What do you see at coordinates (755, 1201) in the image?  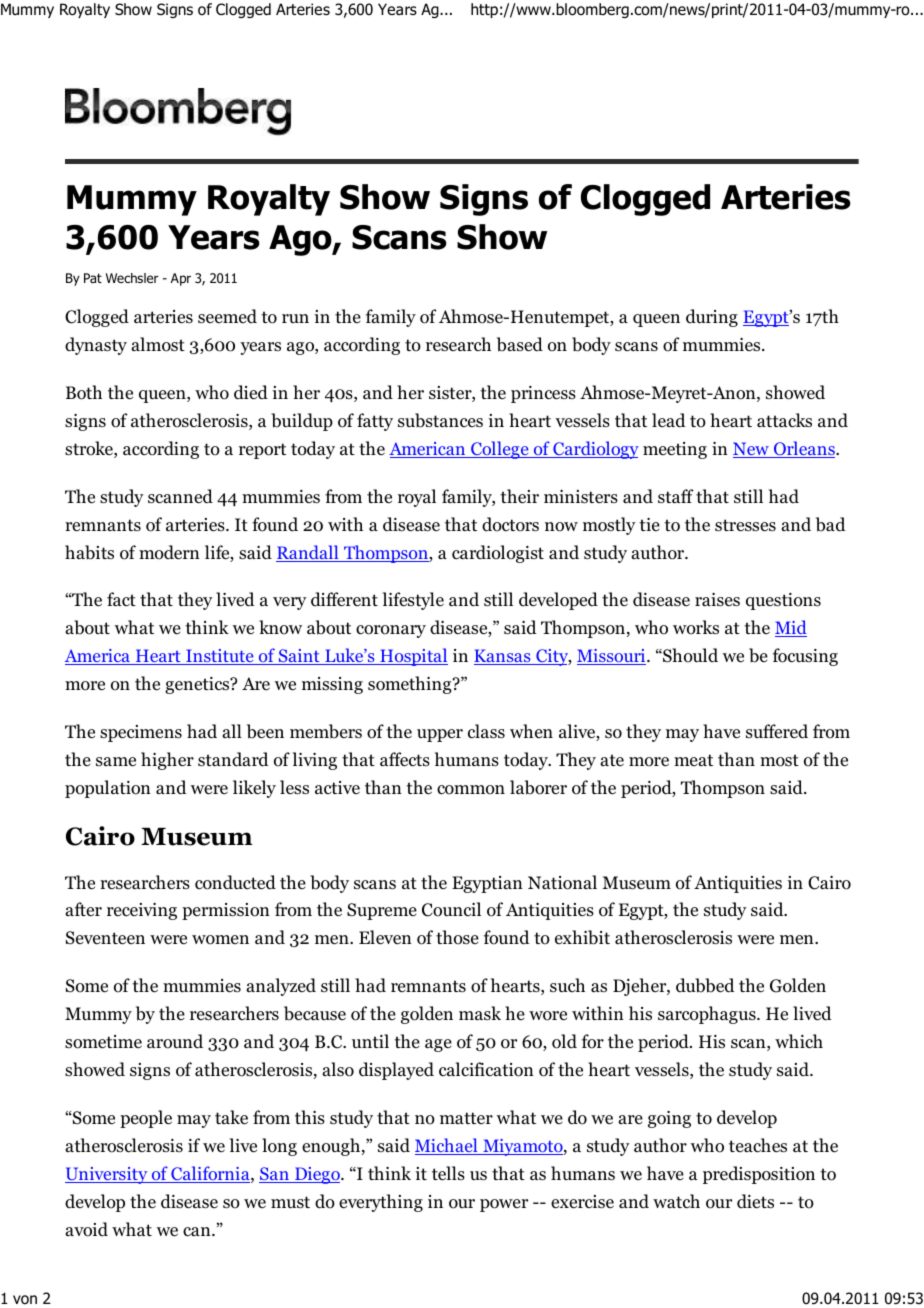 I see `diets` at bounding box center [755, 1201].
